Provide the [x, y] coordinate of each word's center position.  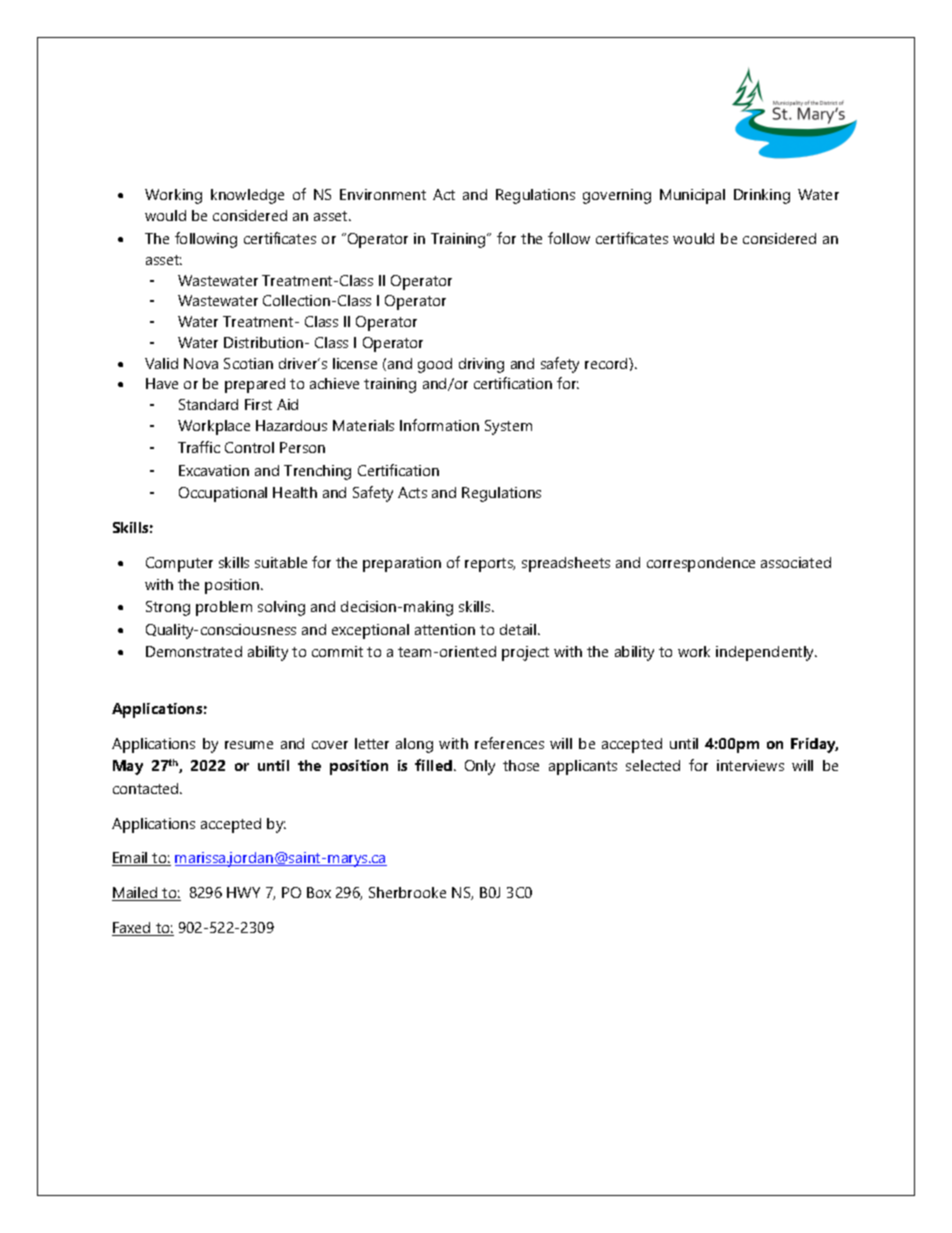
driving [481, 365]
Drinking [762, 196]
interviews [750, 765]
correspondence [701, 564]
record [607, 363]
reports [490, 565]
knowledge [247, 196]
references [509, 743]
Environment [383, 194]
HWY [243, 892]
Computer [179, 564]
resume [249, 745]
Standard [208, 404]
